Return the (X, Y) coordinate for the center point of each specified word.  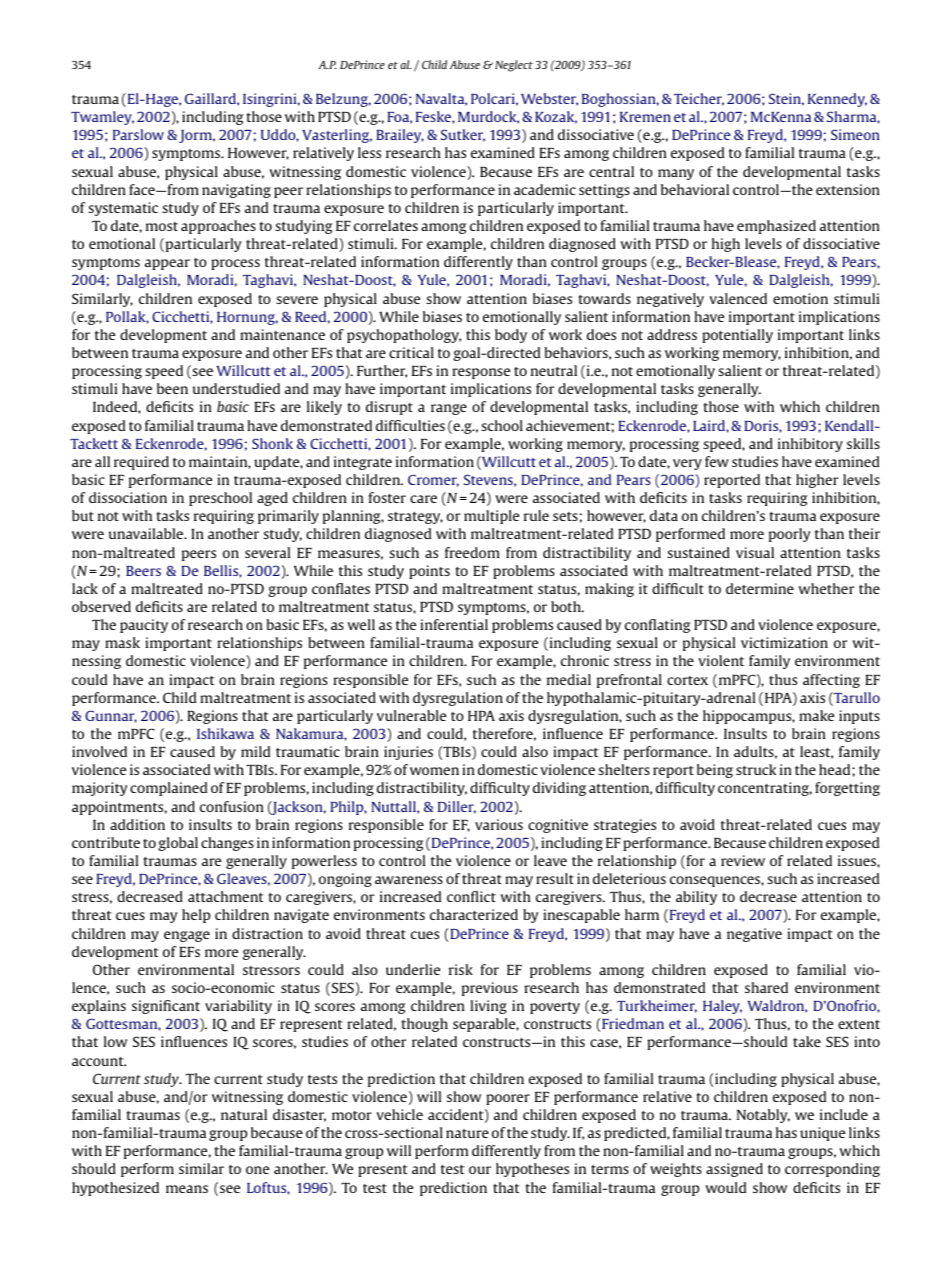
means (187, 1189)
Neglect (514, 66)
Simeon (855, 134)
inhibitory (810, 445)
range (449, 409)
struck (756, 769)
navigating (236, 191)
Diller (457, 807)
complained (168, 789)
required (141, 463)
